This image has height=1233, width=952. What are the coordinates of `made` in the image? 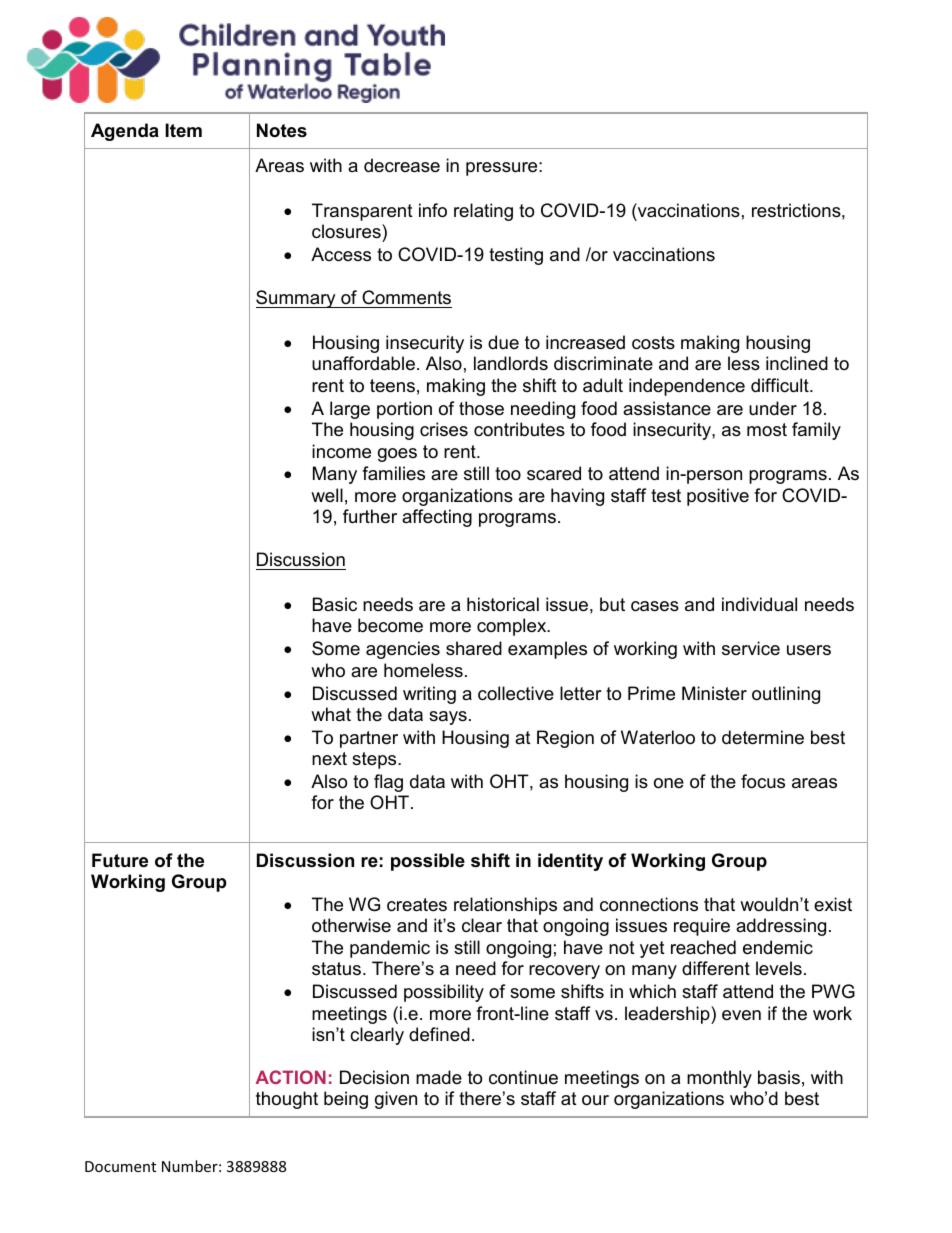 It's located at (439, 1077).
